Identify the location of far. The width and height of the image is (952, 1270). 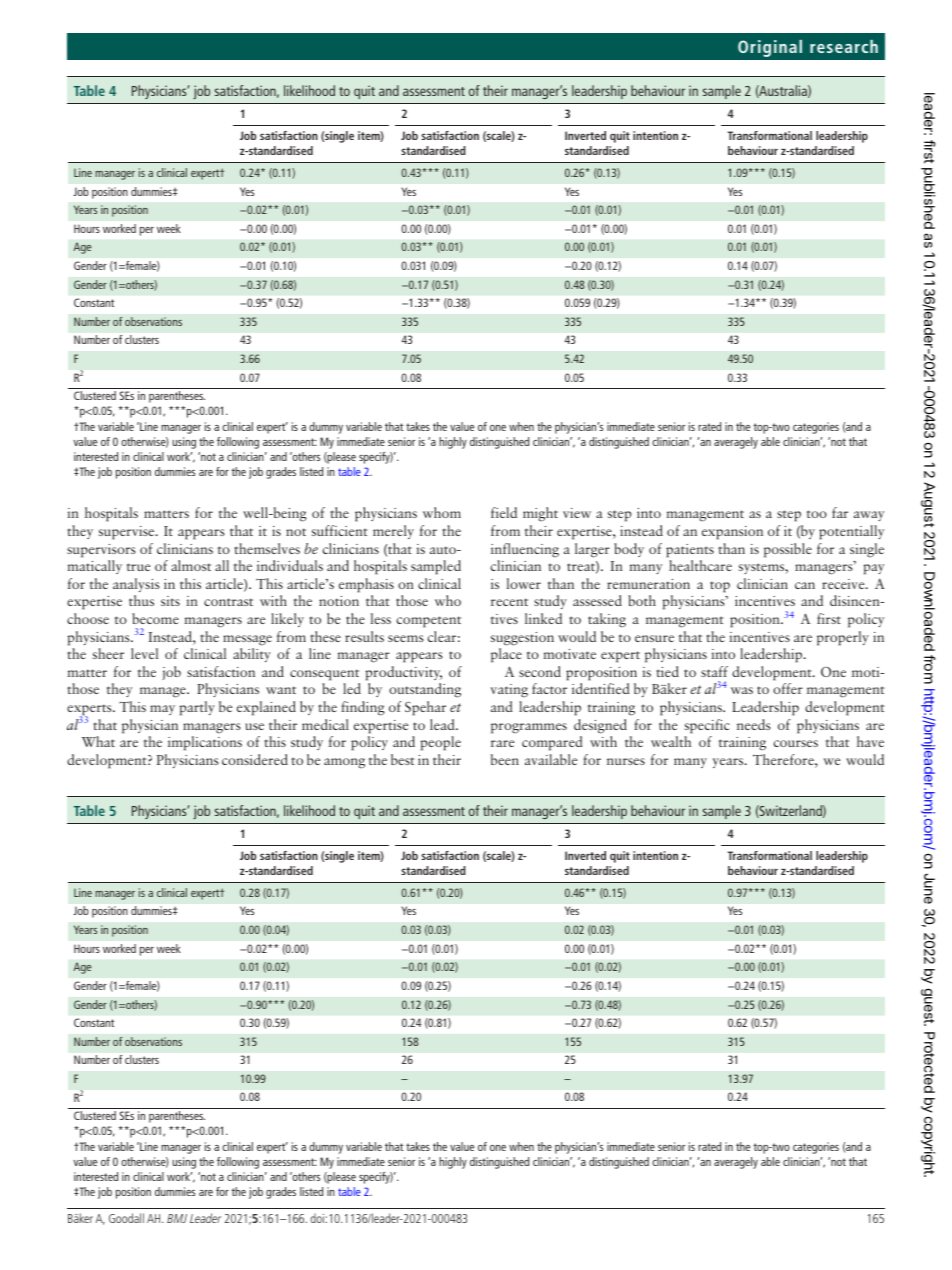
(840, 512).
